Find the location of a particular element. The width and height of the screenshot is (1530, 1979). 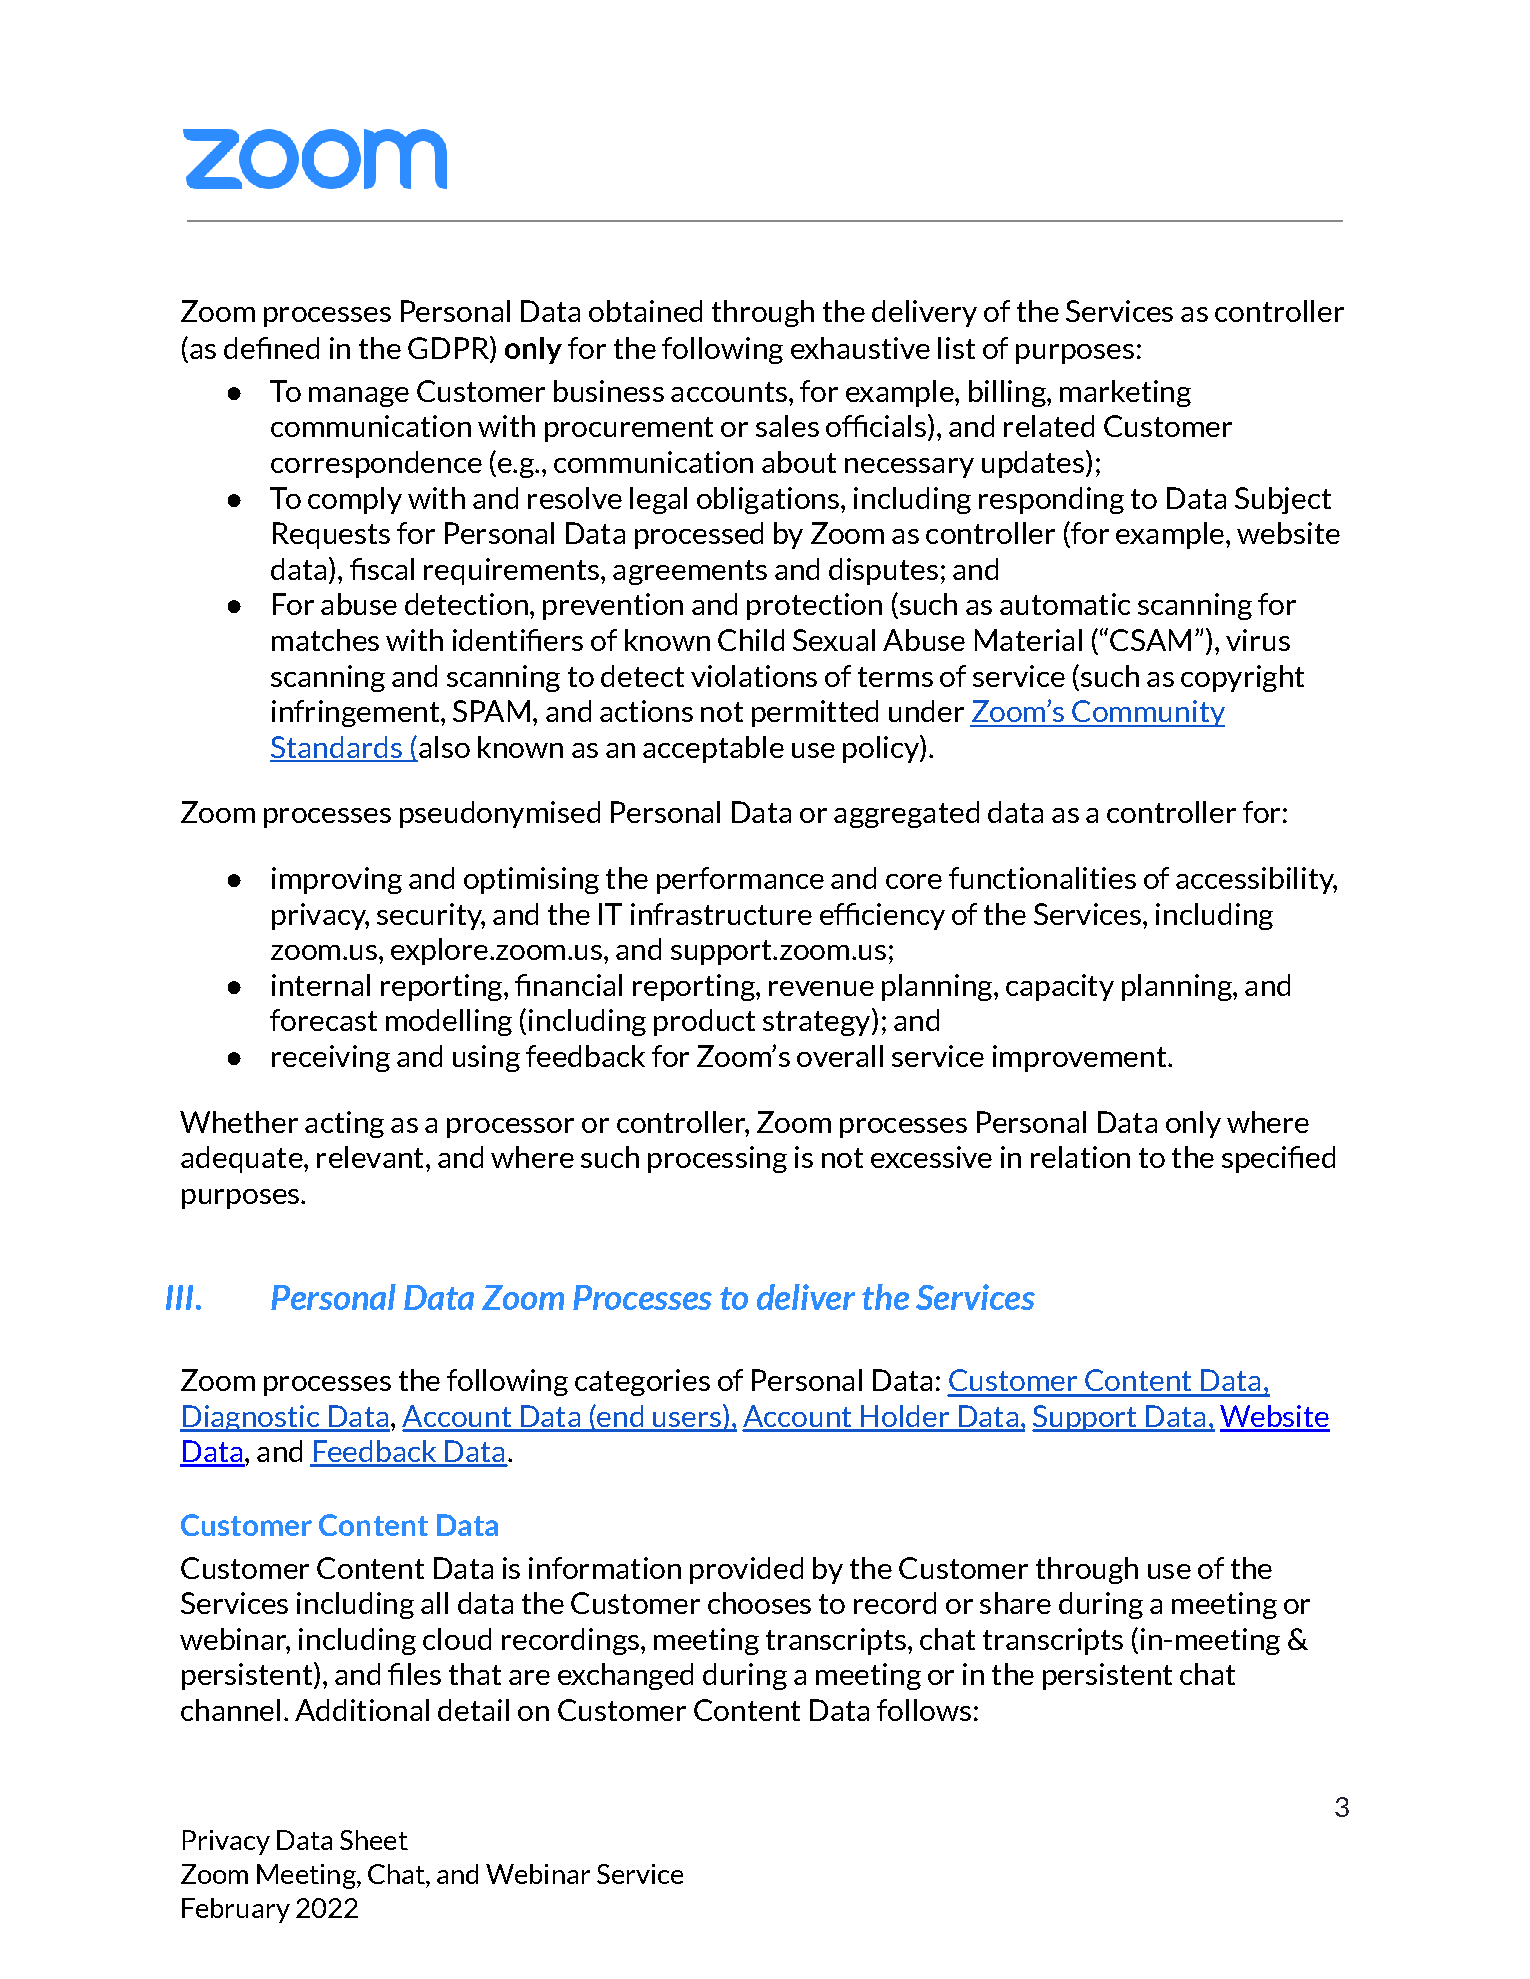

relation is located at coordinates (1080, 1157).
